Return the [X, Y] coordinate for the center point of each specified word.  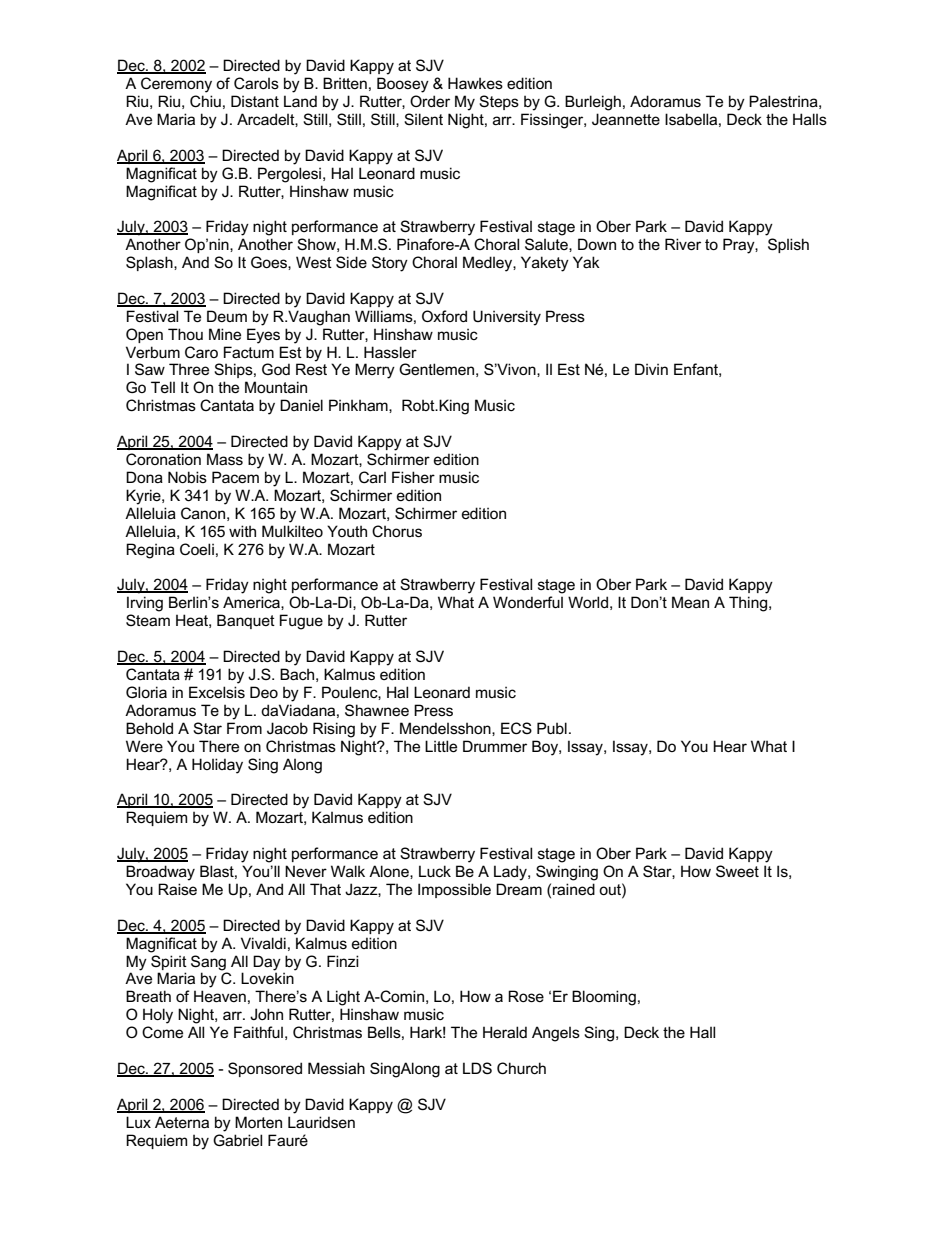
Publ [552, 728]
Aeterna [182, 1122]
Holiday [217, 766]
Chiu [205, 101]
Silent [423, 119]
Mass [225, 459]
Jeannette [626, 119]
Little [441, 746]
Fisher [413, 477]
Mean [690, 602]
